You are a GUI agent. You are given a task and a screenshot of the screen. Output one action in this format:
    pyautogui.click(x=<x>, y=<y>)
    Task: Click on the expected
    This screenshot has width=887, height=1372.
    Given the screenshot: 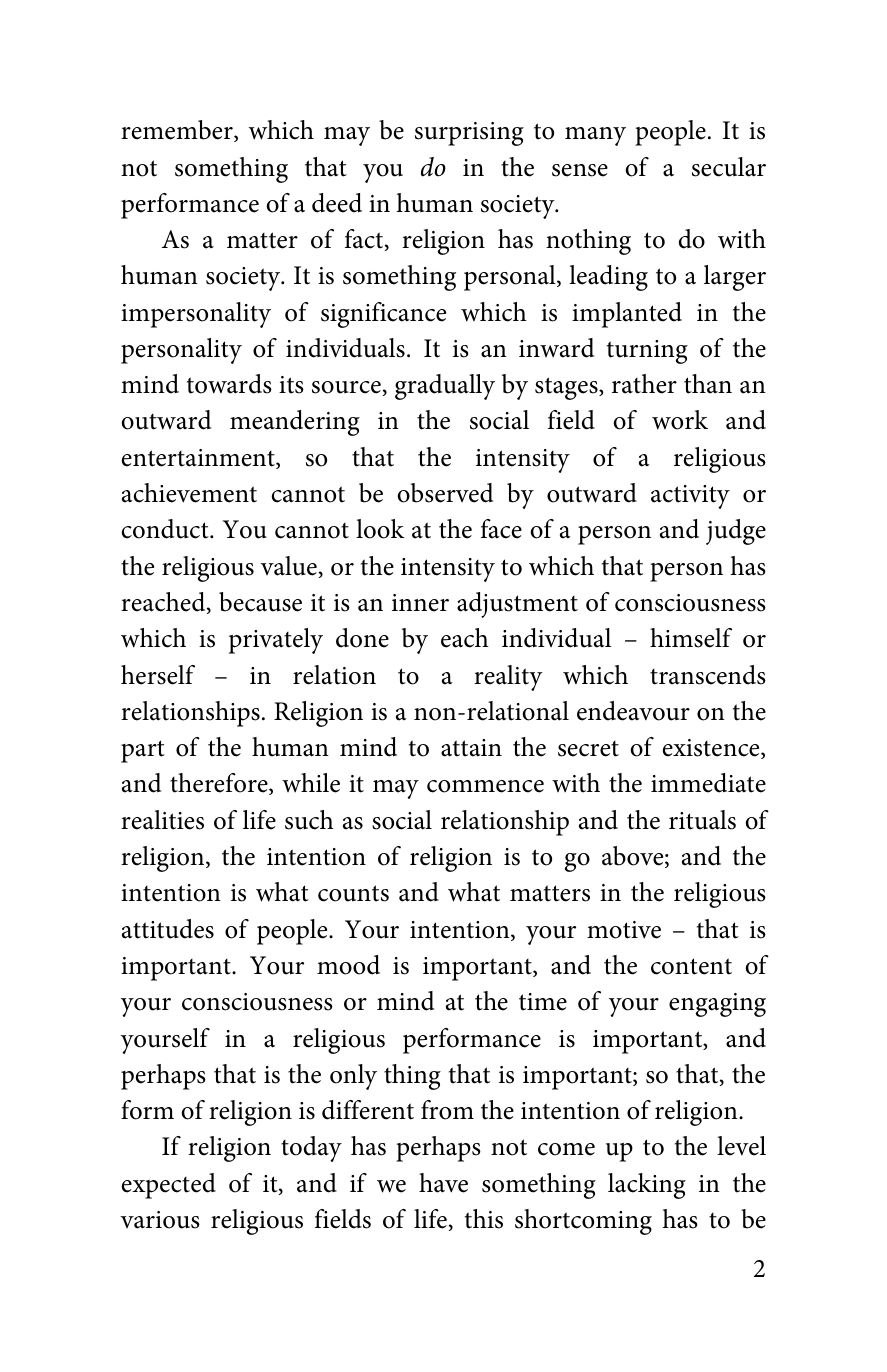 What is the action you would take?
    pyautogui.click(x=168, y=1186)
